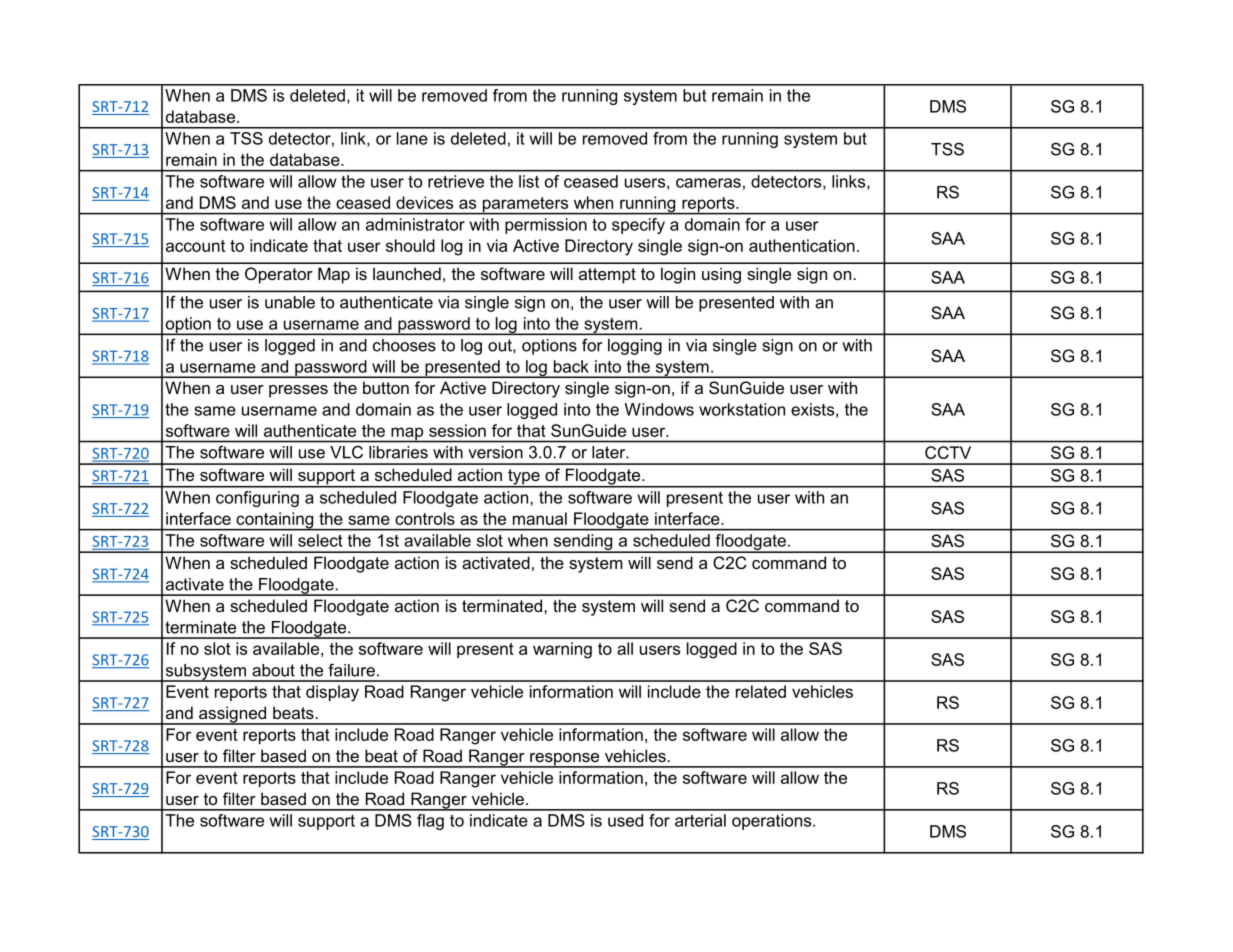  I want to click on list, so click(529, 181).
